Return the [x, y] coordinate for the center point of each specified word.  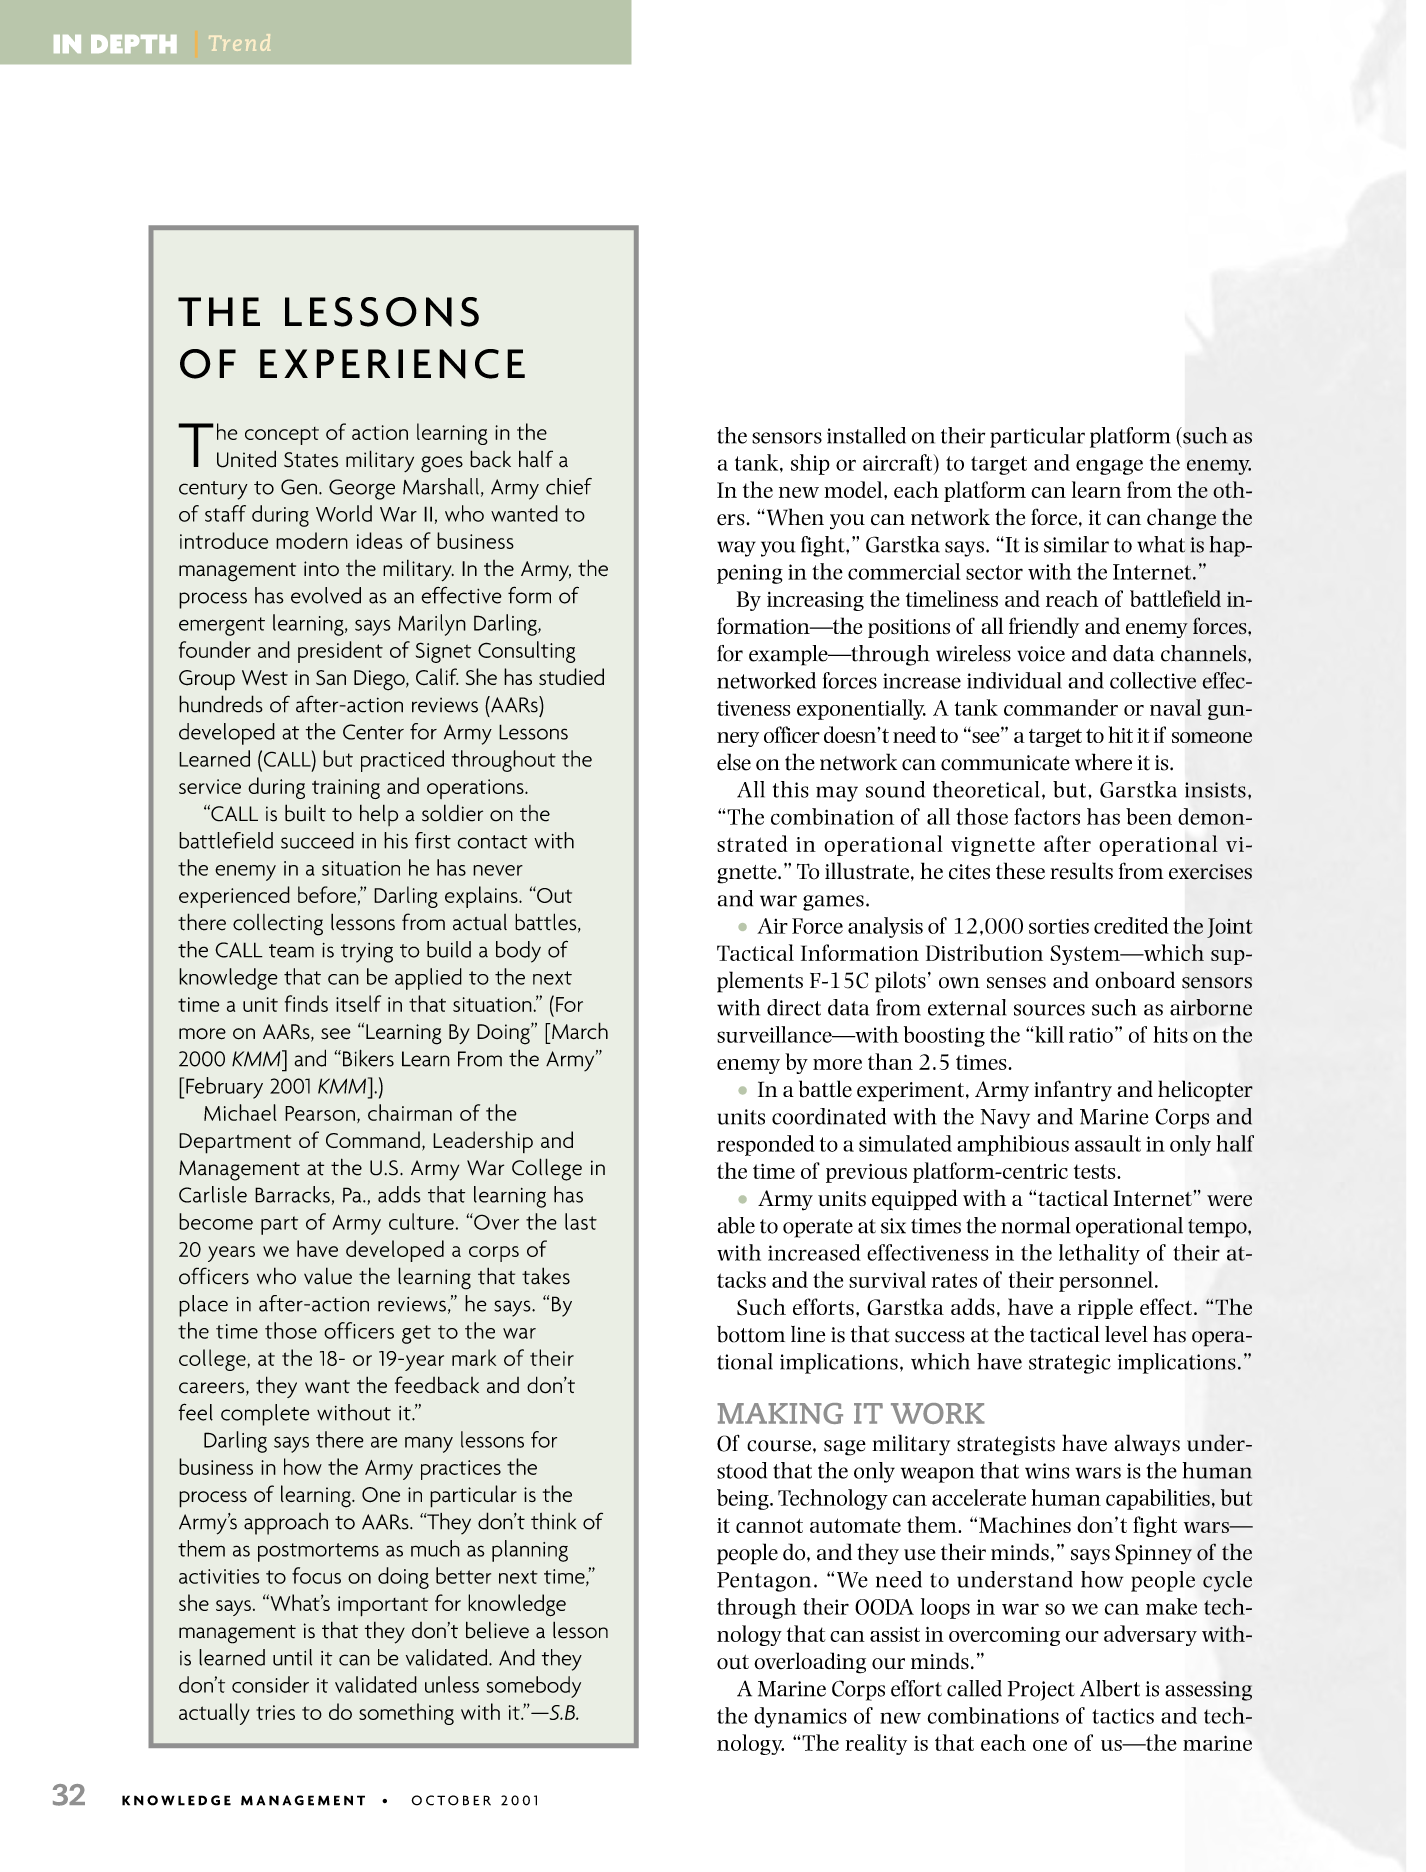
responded [766, 1145]
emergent [222, 626]
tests [1096, 1171]
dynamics [800, 1717]
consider [270, 1684]
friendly [1044, 627]
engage [1109, 467]
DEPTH [134, 44]
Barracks [292, 1194]
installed [866, 435]
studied [571, 676]
